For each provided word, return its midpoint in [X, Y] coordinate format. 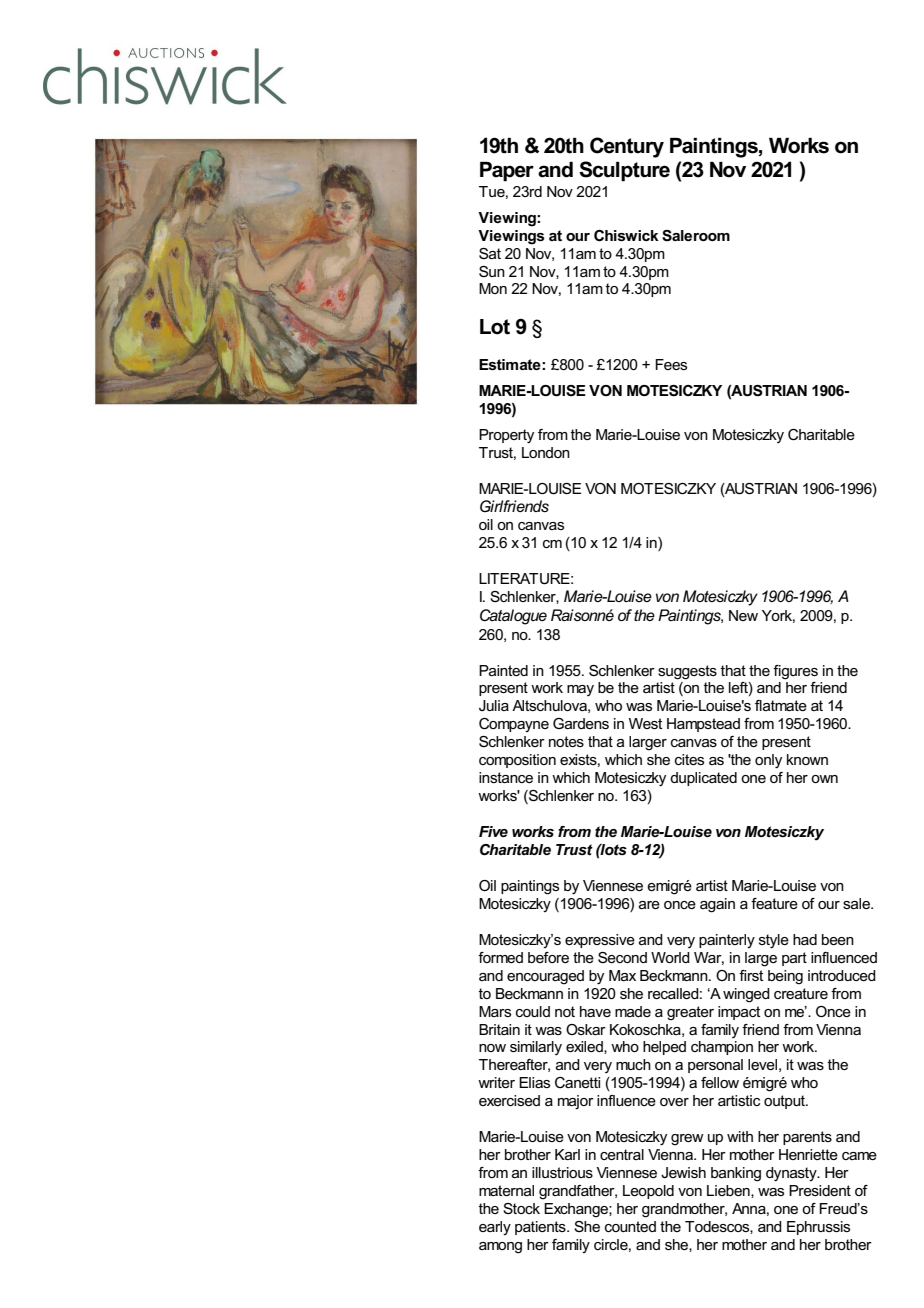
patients [541, 1228]
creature [801, 993]
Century [627, 147]
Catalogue [513, 617]
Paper [507, 172]
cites [689, 759]
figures [795, 672]
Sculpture [624, 171]
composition [517, 761]
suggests [687, 672]
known [807, 759]
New [743, 615]
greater [690, 1013]
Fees [671, 364]
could [533, 1011]
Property [506, 436]
